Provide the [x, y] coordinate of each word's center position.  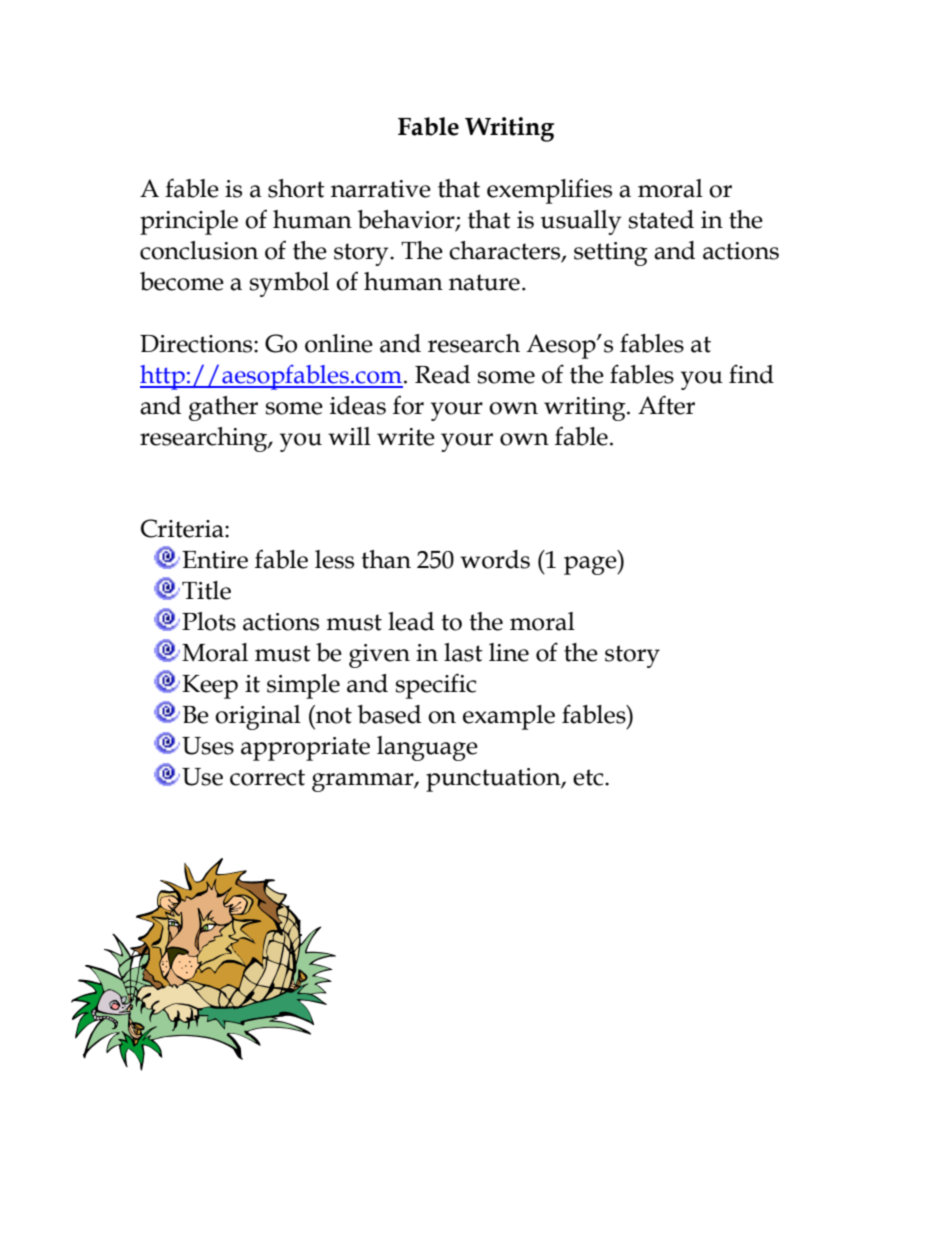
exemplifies [549, 191]
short [296, 188]
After [666, 405]
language [427, 748]
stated [661, 219]
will [349, 436]
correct [267, 777]
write [406, 437]
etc [589, 777]
